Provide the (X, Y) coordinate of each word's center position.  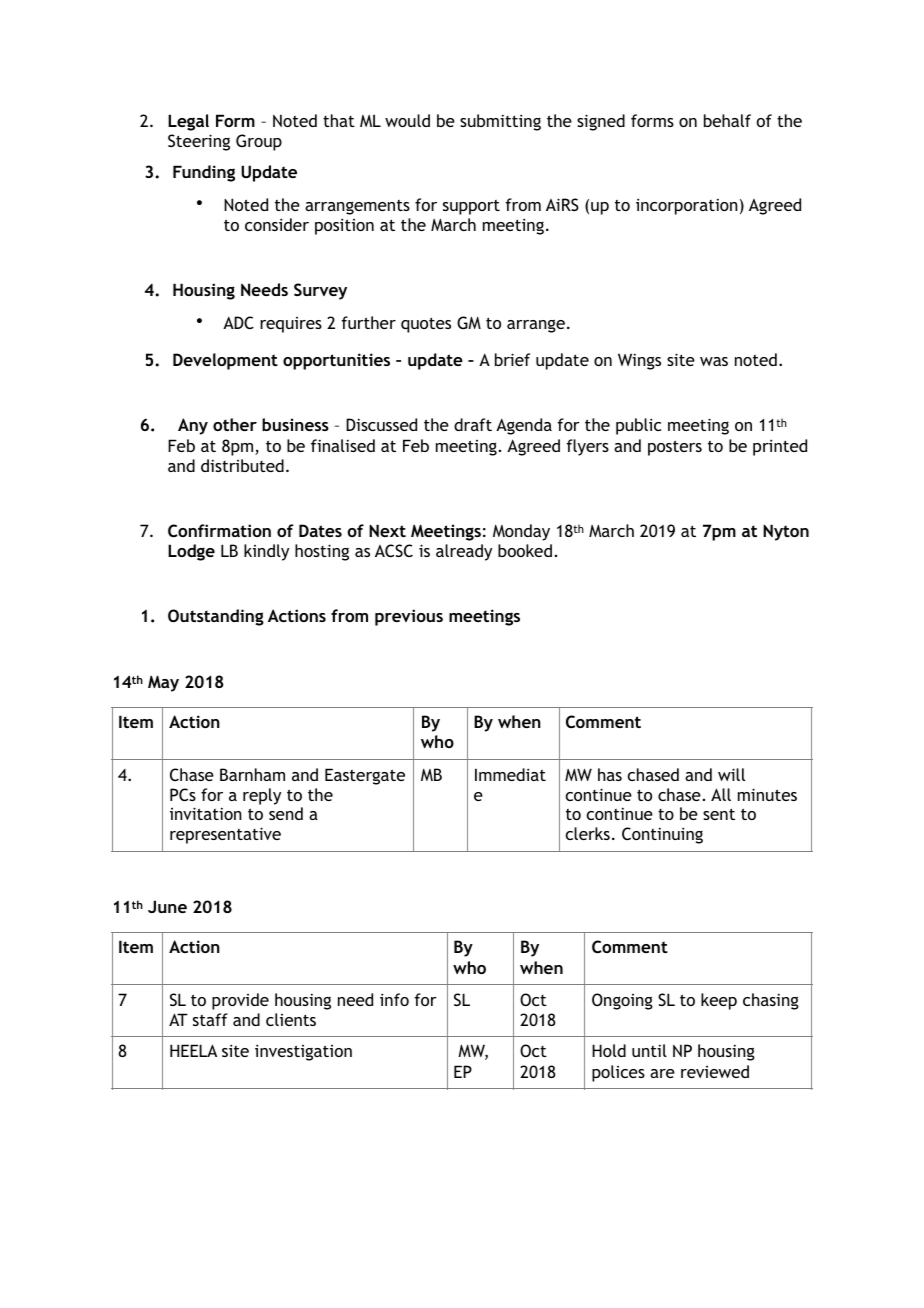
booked (525, 550)
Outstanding (216, 617)
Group (259, 142)
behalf (727, 120)
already (464, 552)
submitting (500, 122)
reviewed (715, 1071)
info (394, 999)
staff (210, 1019)
